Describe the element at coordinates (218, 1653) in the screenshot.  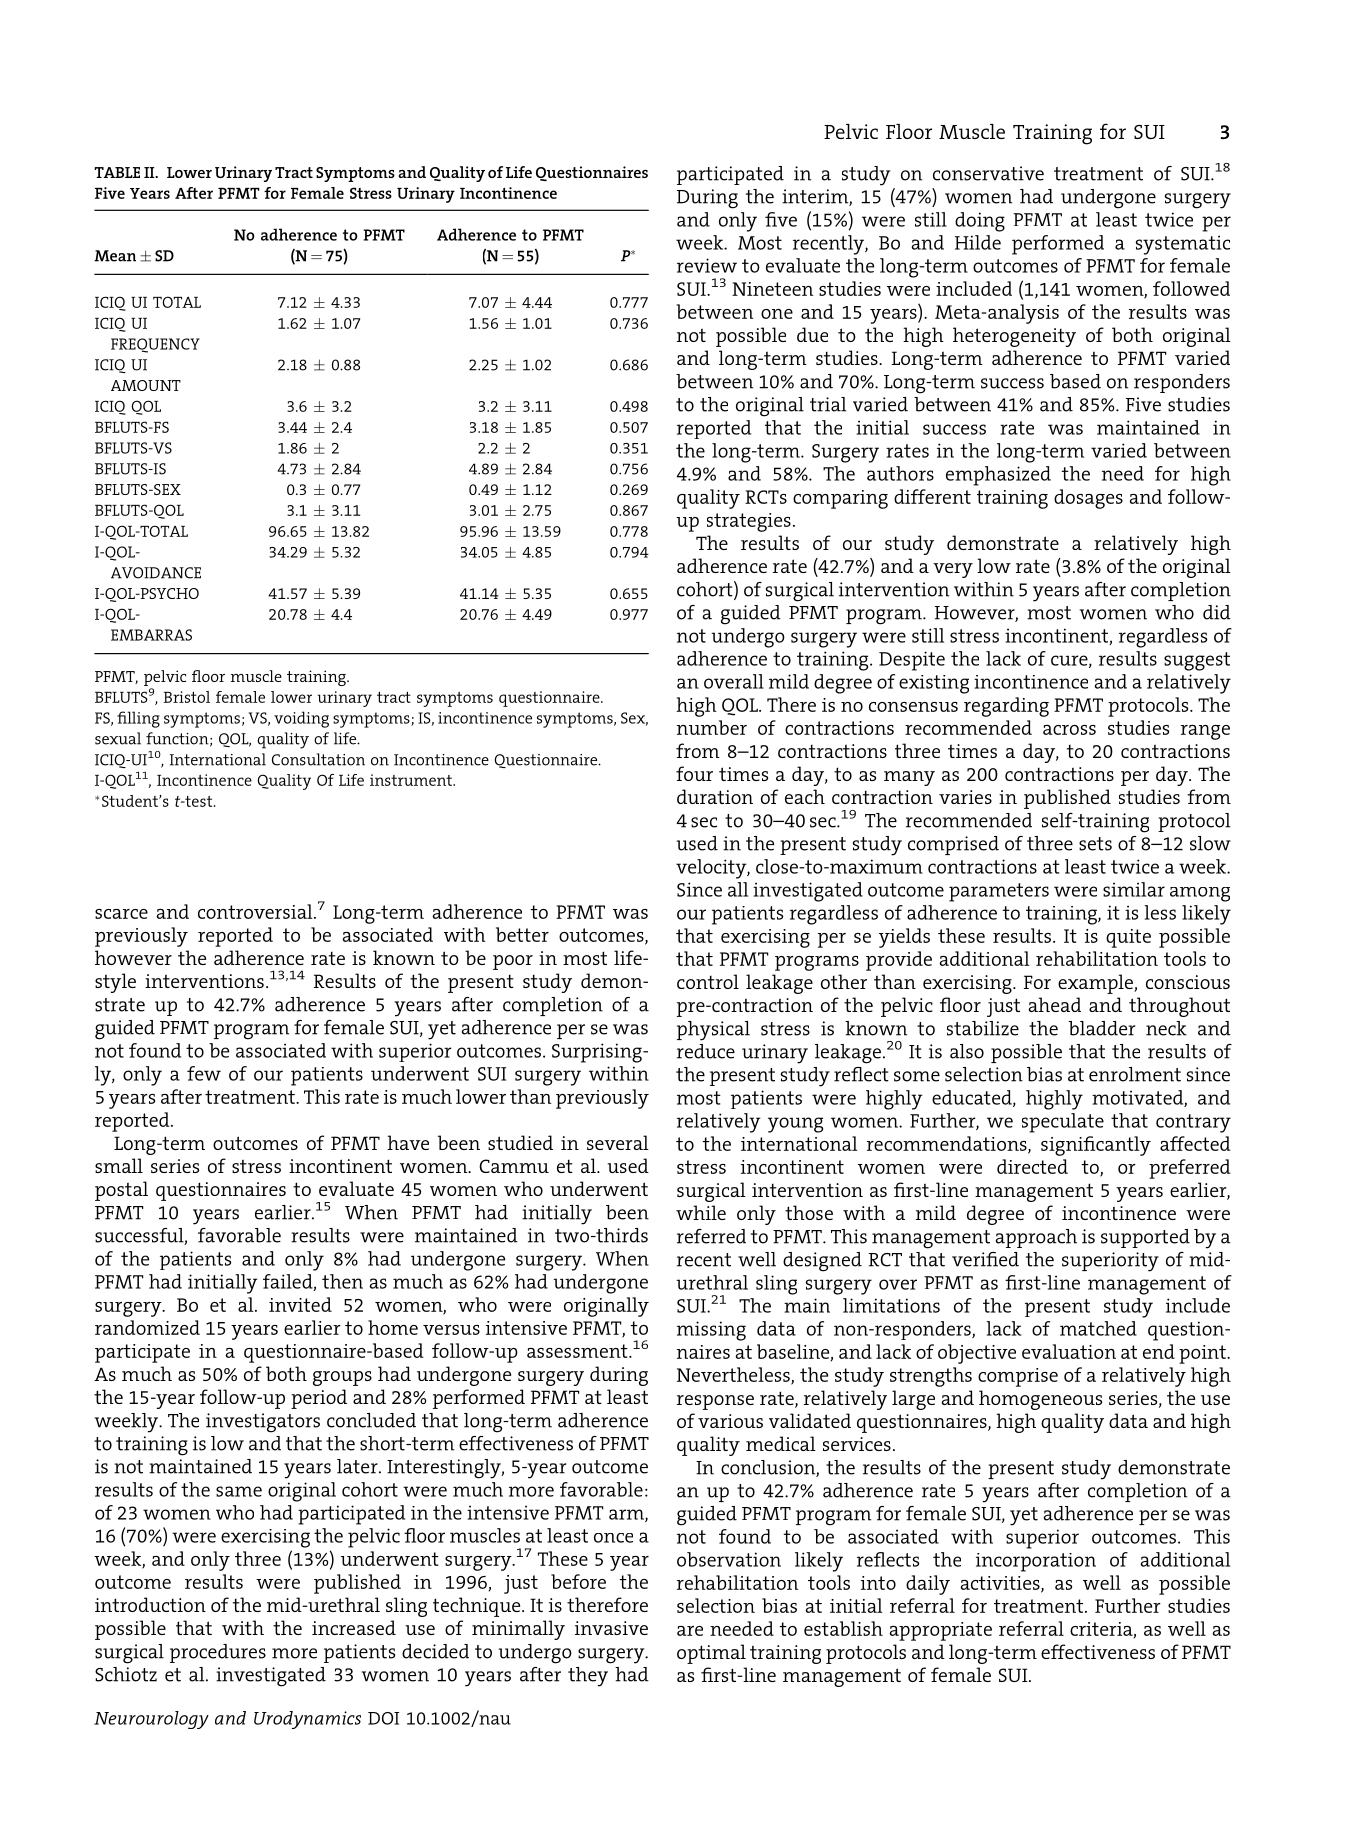
I see `procedures` at that location.
